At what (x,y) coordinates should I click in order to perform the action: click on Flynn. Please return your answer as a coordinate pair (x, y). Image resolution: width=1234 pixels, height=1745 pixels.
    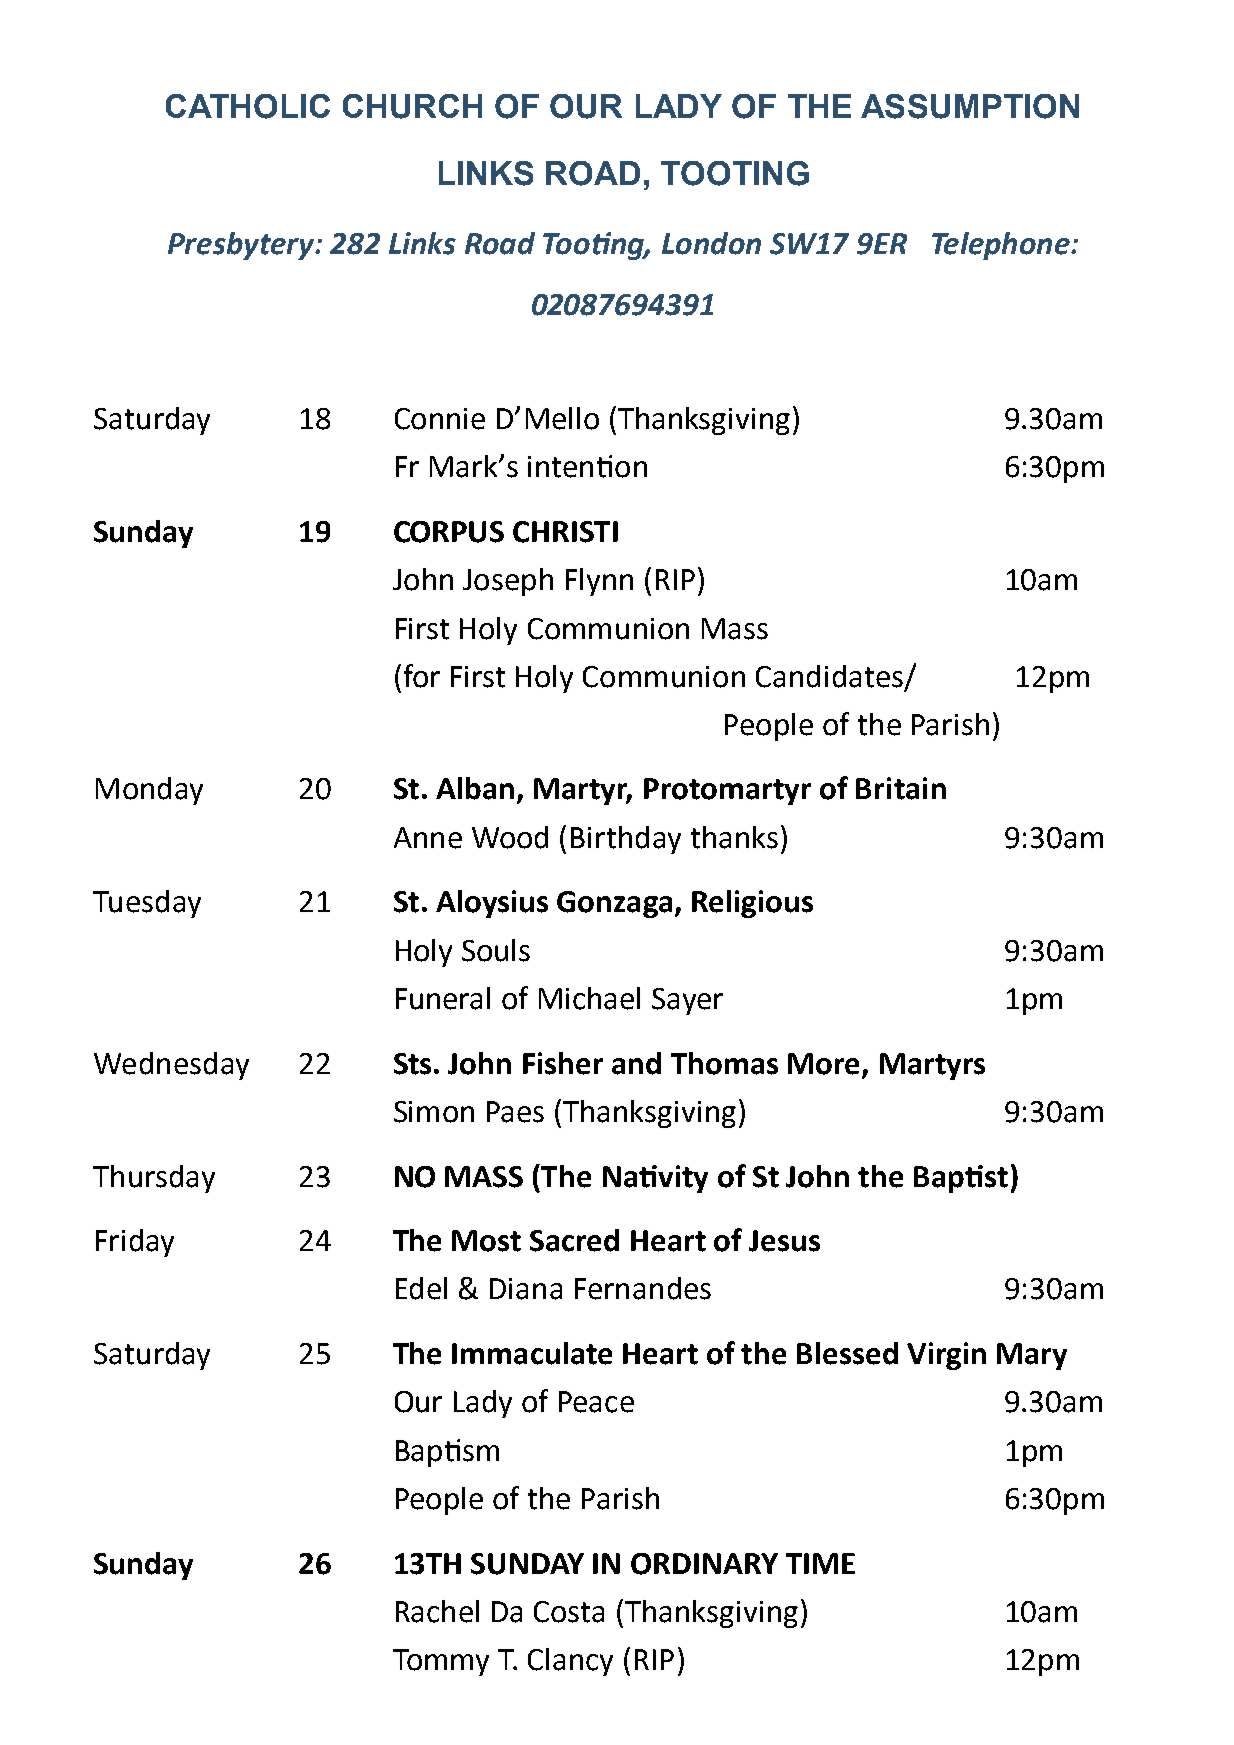
    Looking at the image, I should click on (599, 582).
